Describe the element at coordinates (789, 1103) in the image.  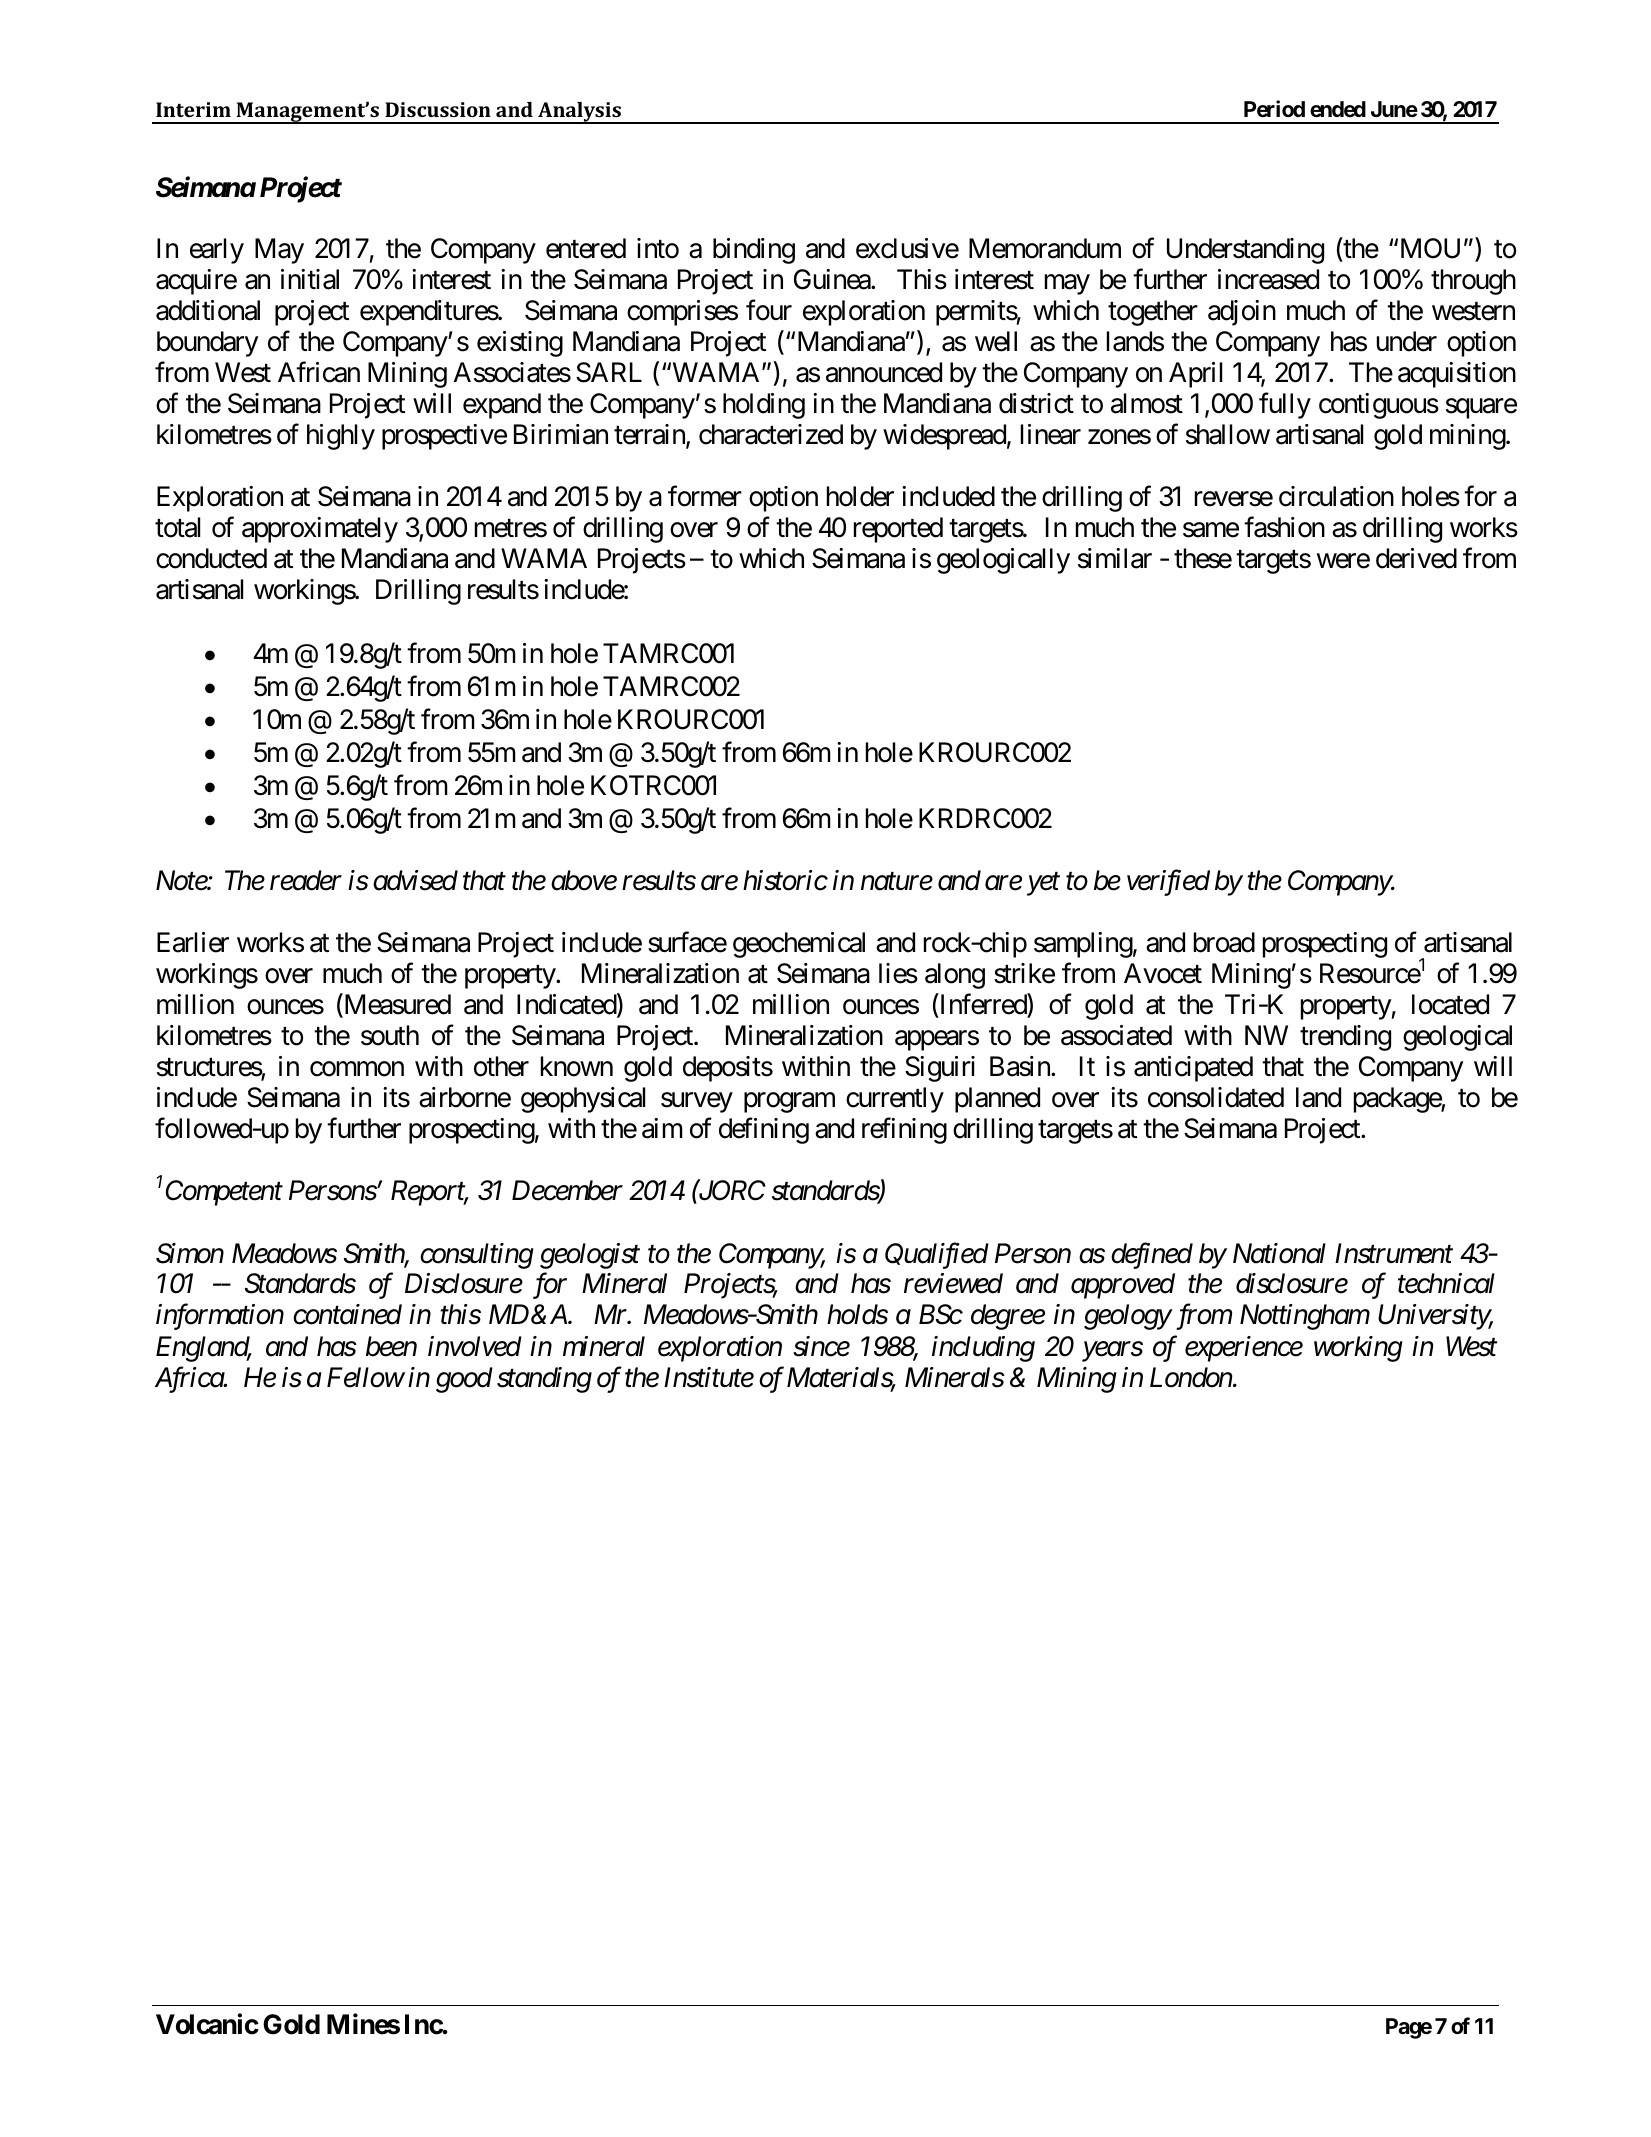
I see `program` at that location.
